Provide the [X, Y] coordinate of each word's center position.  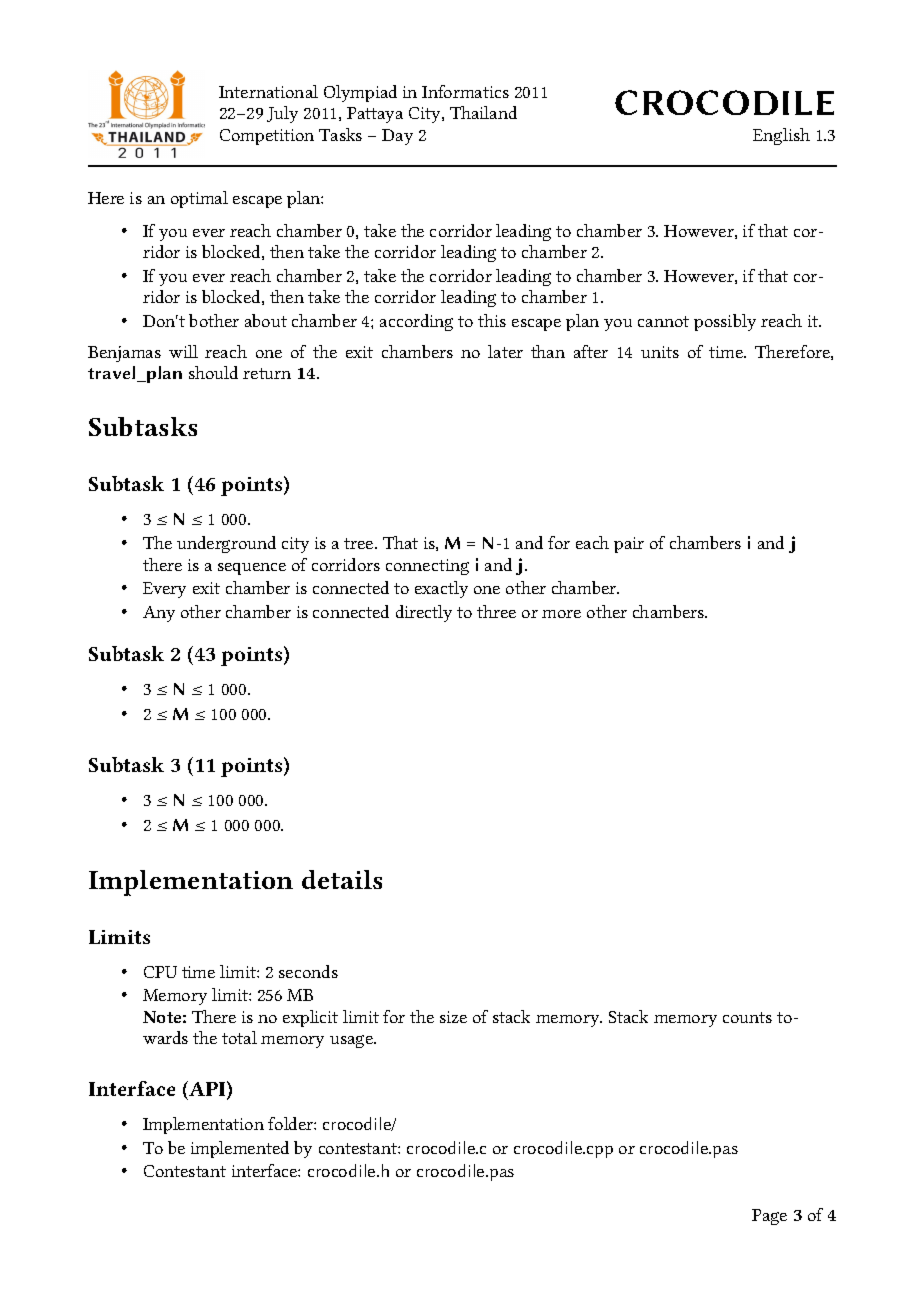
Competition [267, 137]
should [213, 372]
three [496, 611]
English [781, 136]
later [505, 351]
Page [769, 1217]
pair [629, 545]
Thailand [483, 112]
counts [747, 1017]
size [453, 1017]
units [660, 352]
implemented [240, 1149]
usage [352, 1041]
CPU [160, 972]
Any [159, 614]
